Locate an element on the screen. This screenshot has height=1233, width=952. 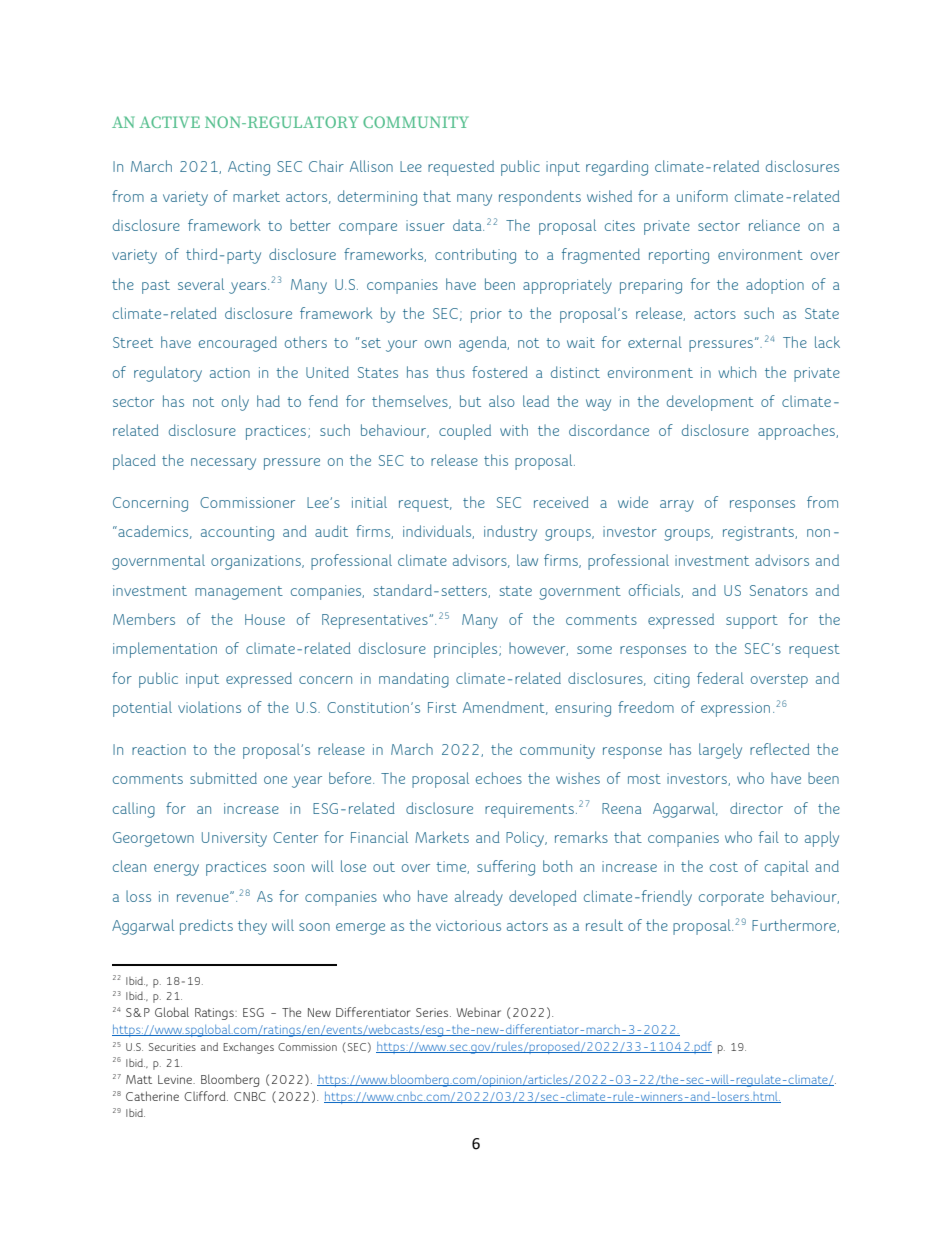
principles is located at coordinates (467, 650).
